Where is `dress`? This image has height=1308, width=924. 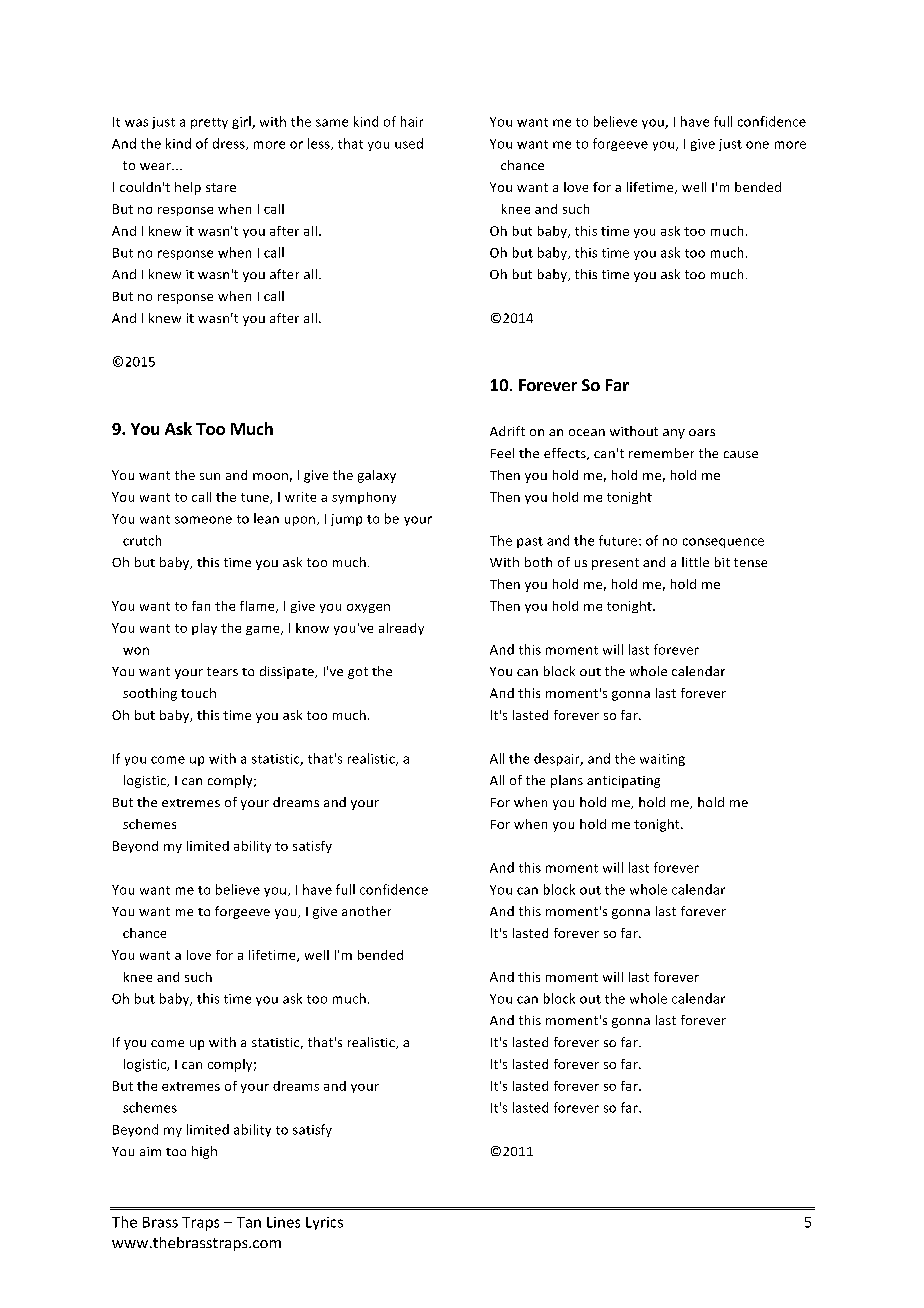
dress is located at coordinates (230, 144).
